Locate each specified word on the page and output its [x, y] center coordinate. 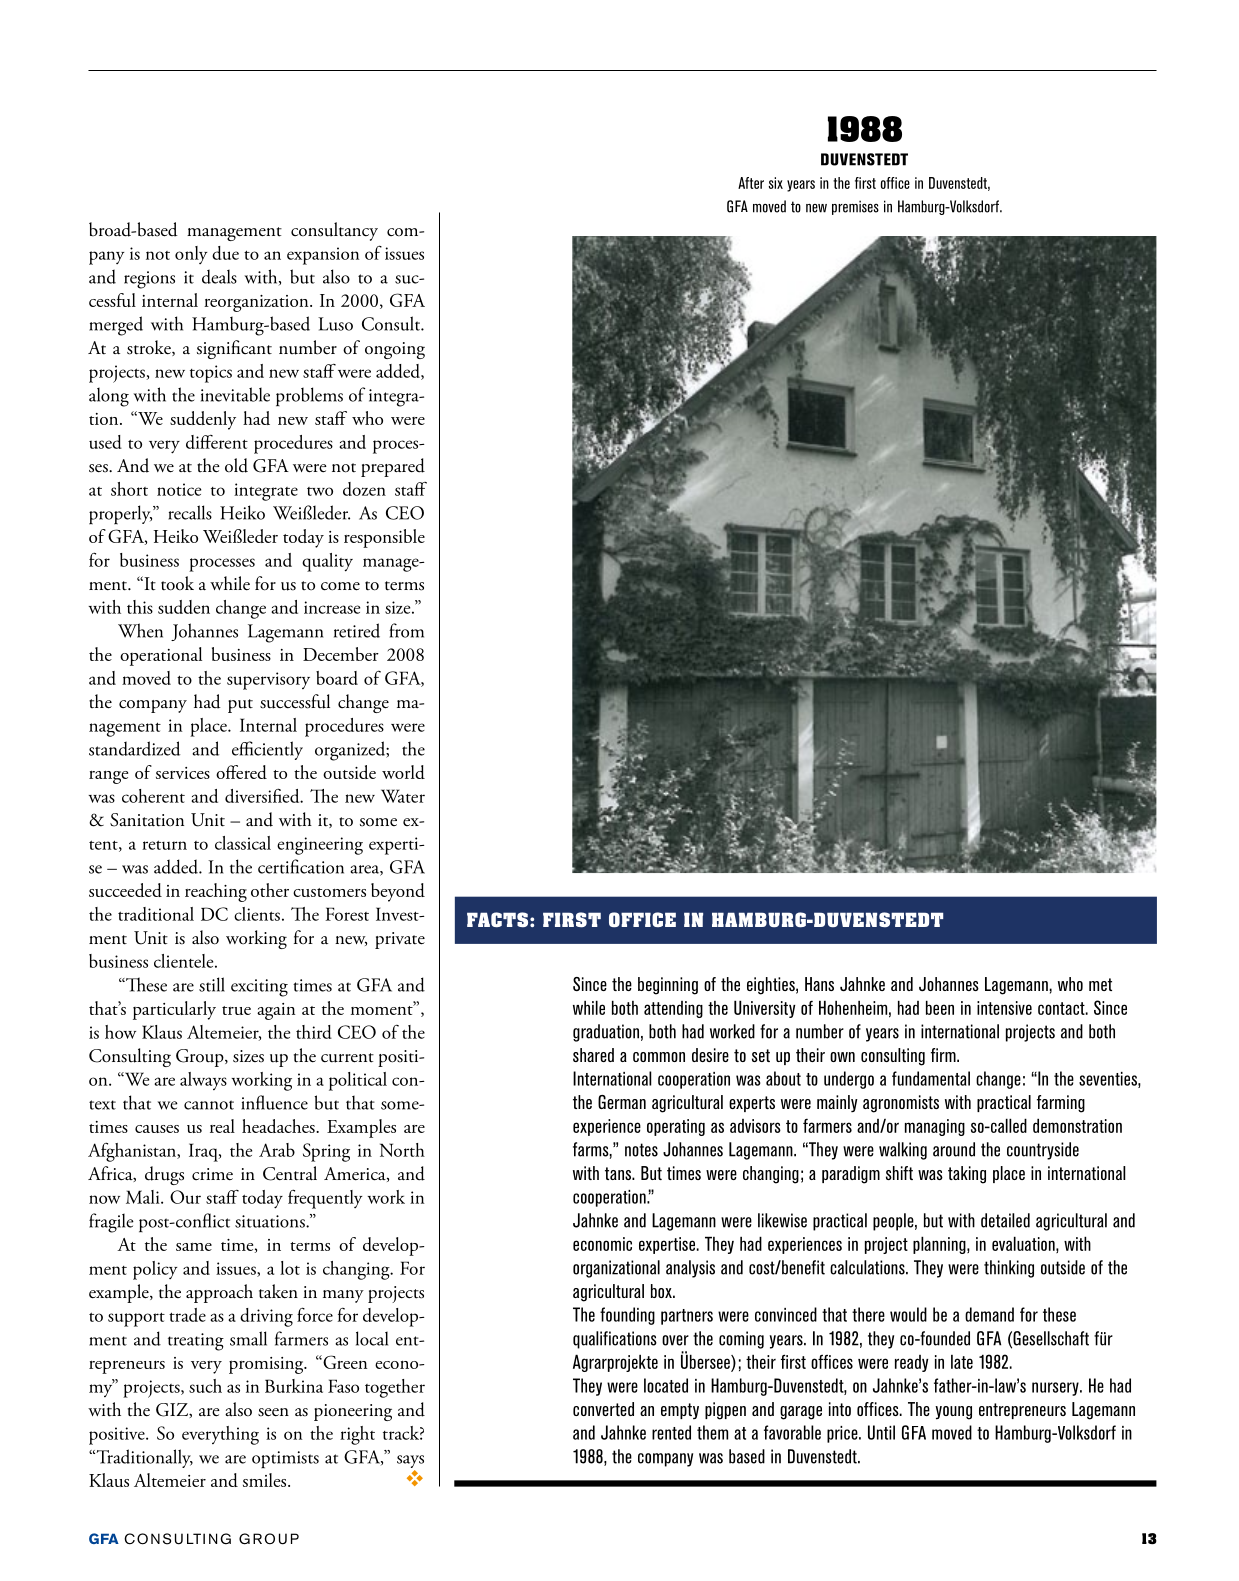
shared [593, 1055]
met [1100, 984]
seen [273, 1412]
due [225, 253]
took [177, 583]
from [406, 630]
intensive [1004, 1008]
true [236, 1010]
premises [855, 207]
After [751, 183]
